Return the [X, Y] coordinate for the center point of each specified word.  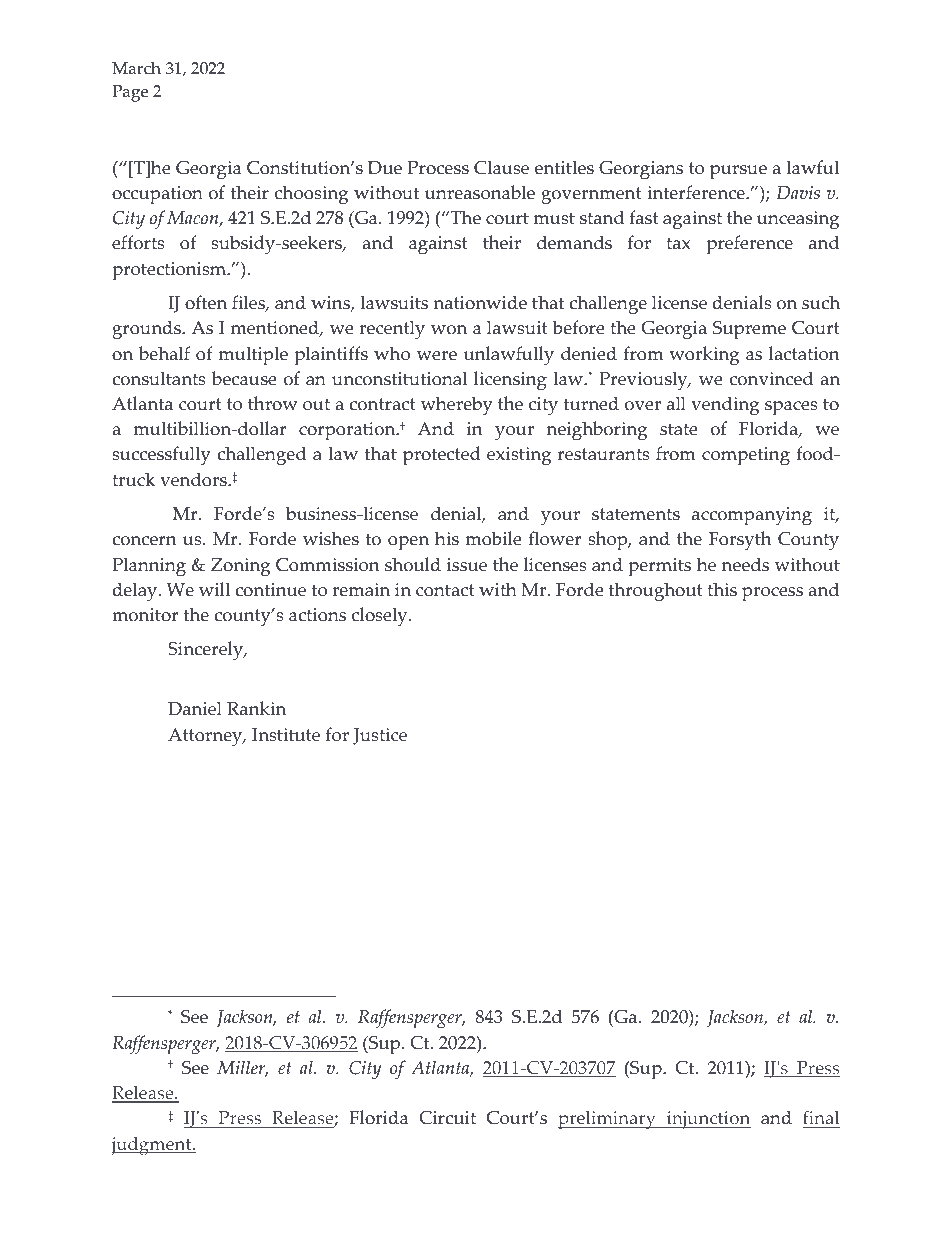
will [214, 589]
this [722, 589]
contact [445, 590]
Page [130, 93]
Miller [242, 1068]
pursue [738, 172]
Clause [501, 167]
